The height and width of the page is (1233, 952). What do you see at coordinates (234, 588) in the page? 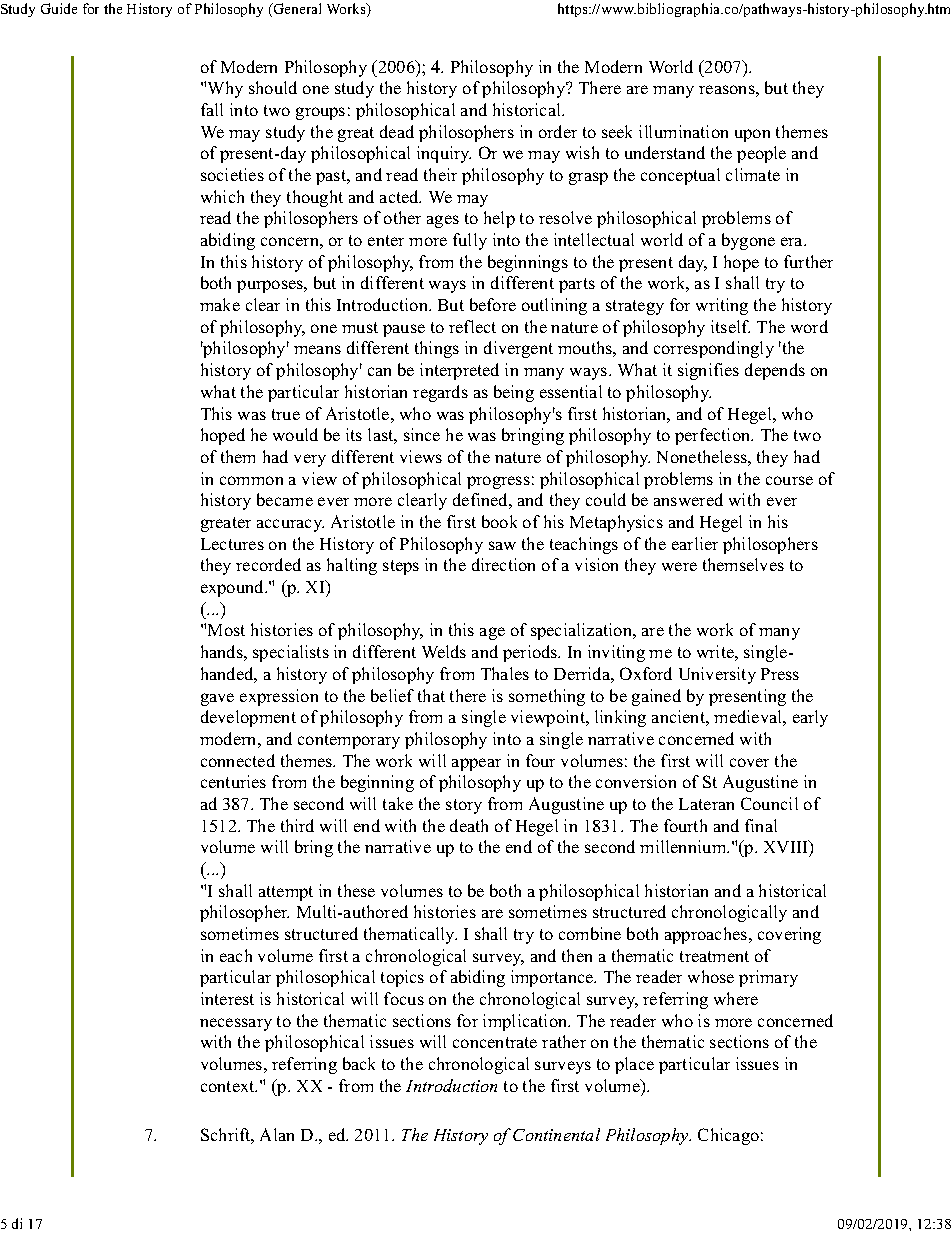
I see `expound` at bounding box center [234, 588].
